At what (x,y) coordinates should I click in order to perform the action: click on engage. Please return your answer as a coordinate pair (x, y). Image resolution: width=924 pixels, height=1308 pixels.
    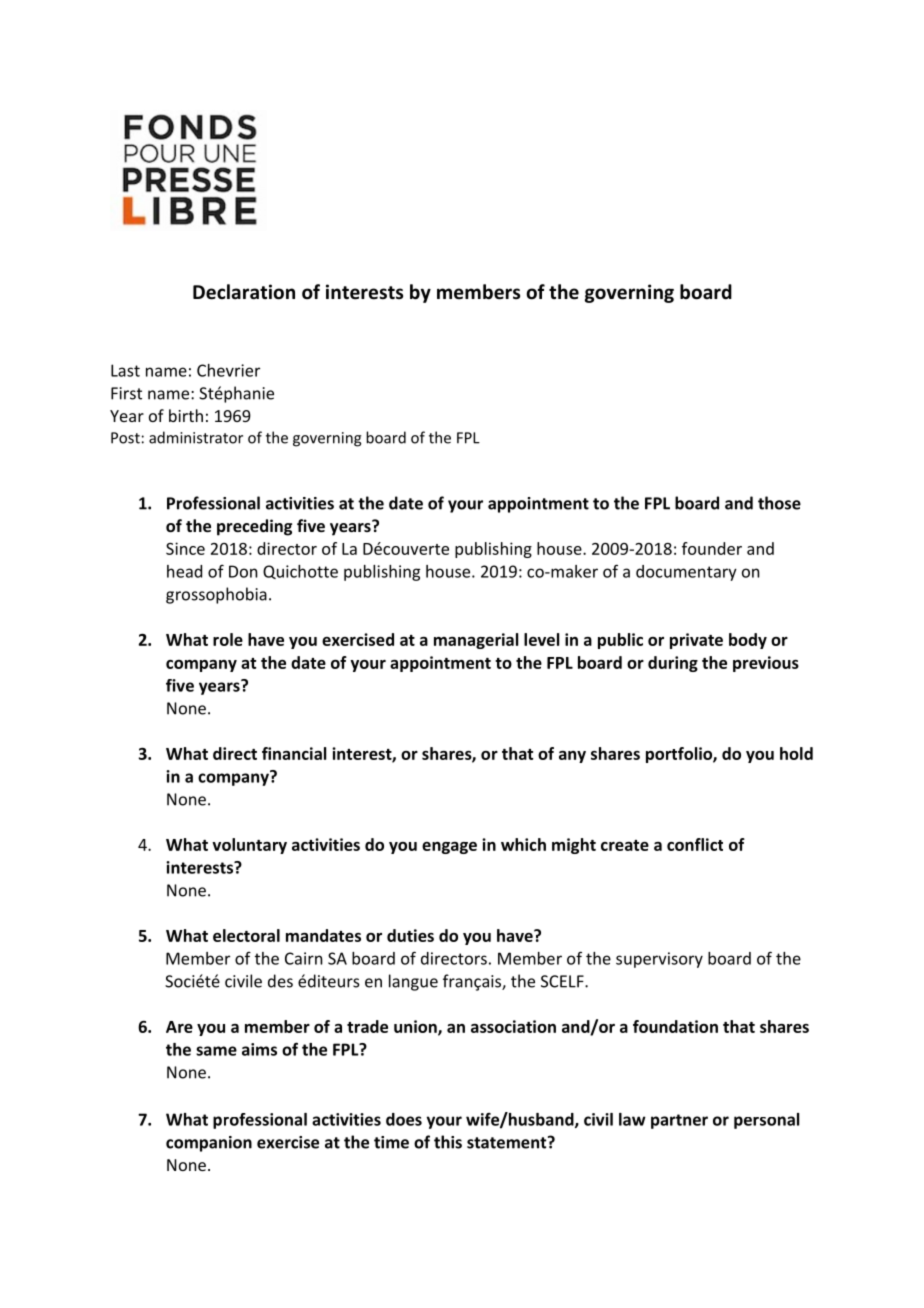
    Looking at the image, I should click on (449, 848).
